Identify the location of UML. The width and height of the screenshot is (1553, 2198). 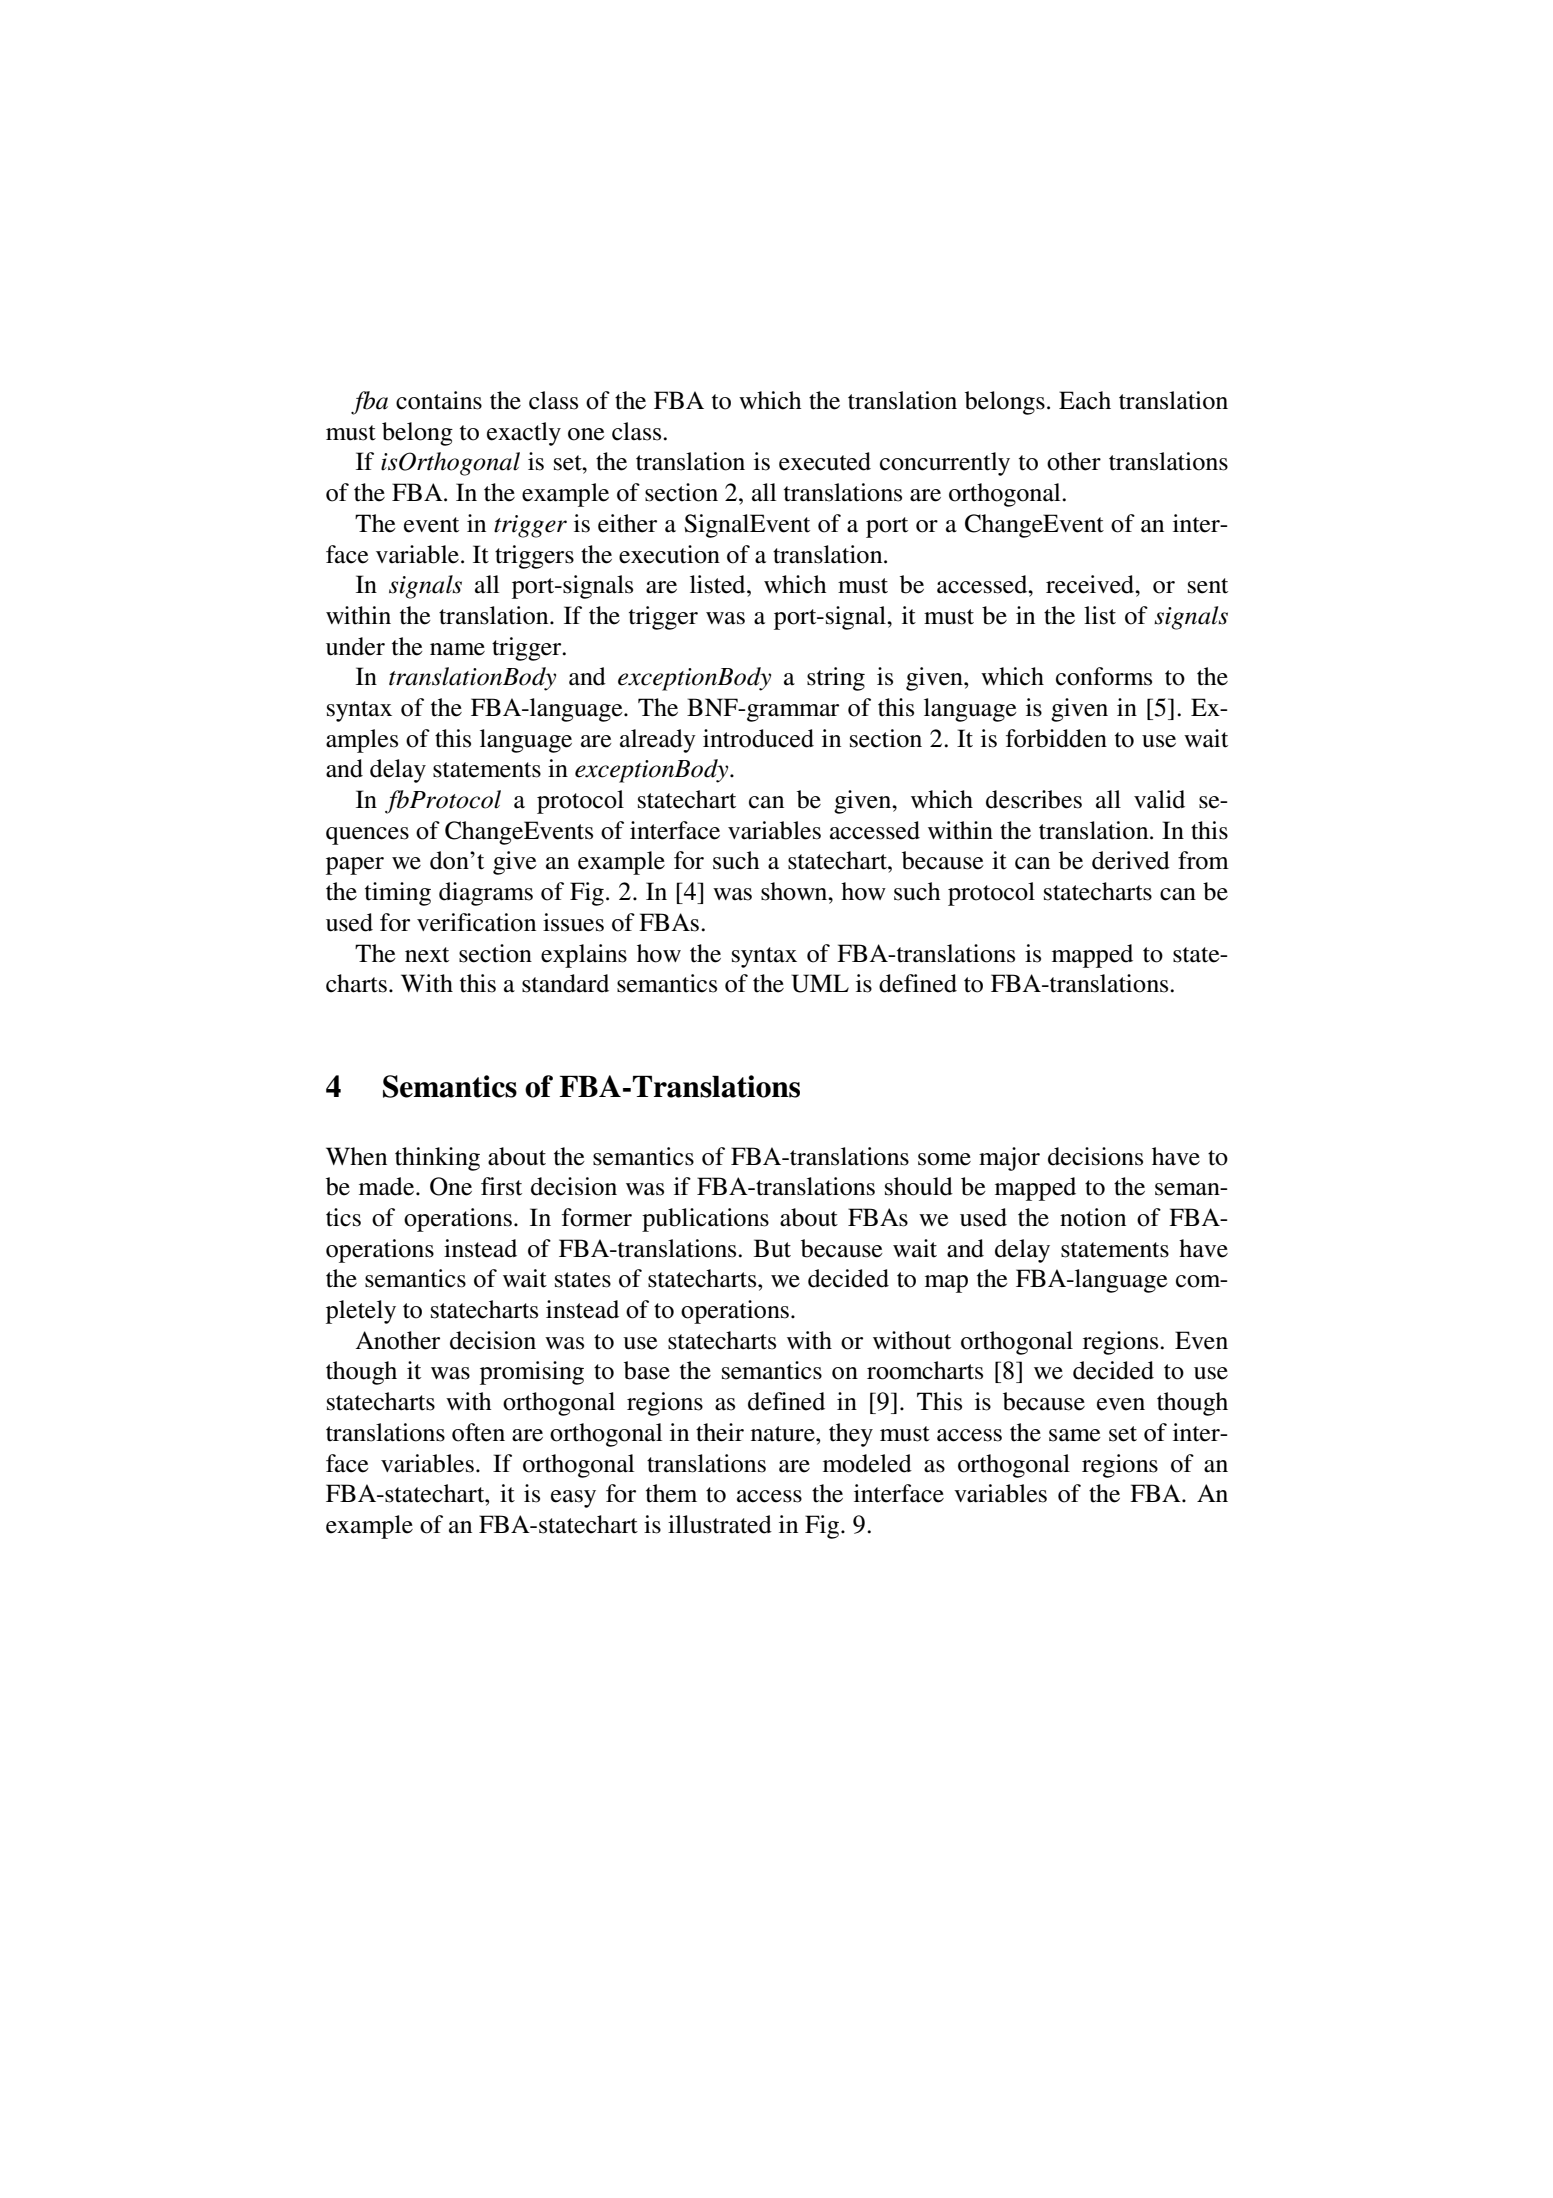
(820, 983).
